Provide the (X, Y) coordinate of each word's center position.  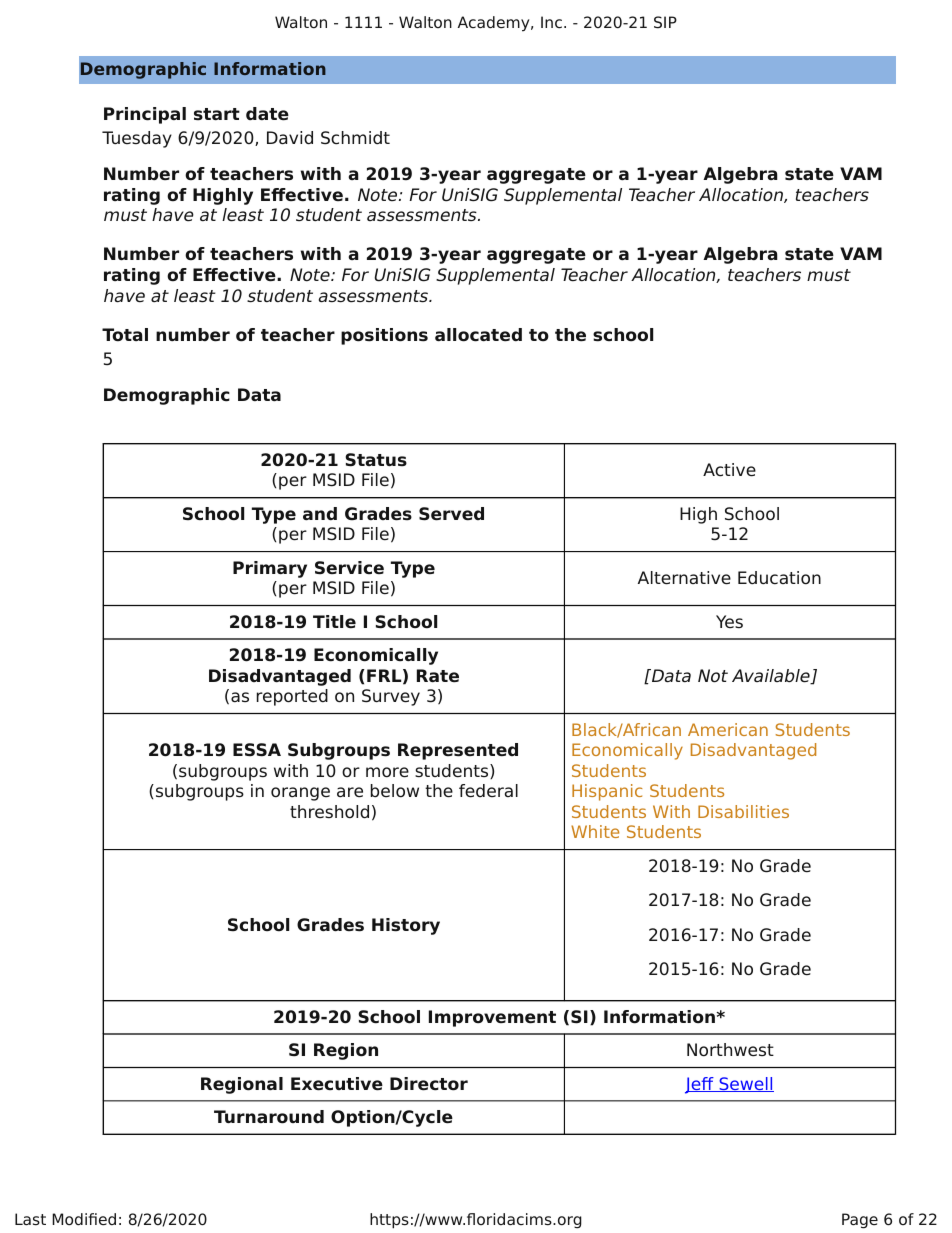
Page (860, 1221)
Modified (84, 1219)
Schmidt (355, 138)
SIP (665, 22)
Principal (145, 115)
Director (429, 1084)
